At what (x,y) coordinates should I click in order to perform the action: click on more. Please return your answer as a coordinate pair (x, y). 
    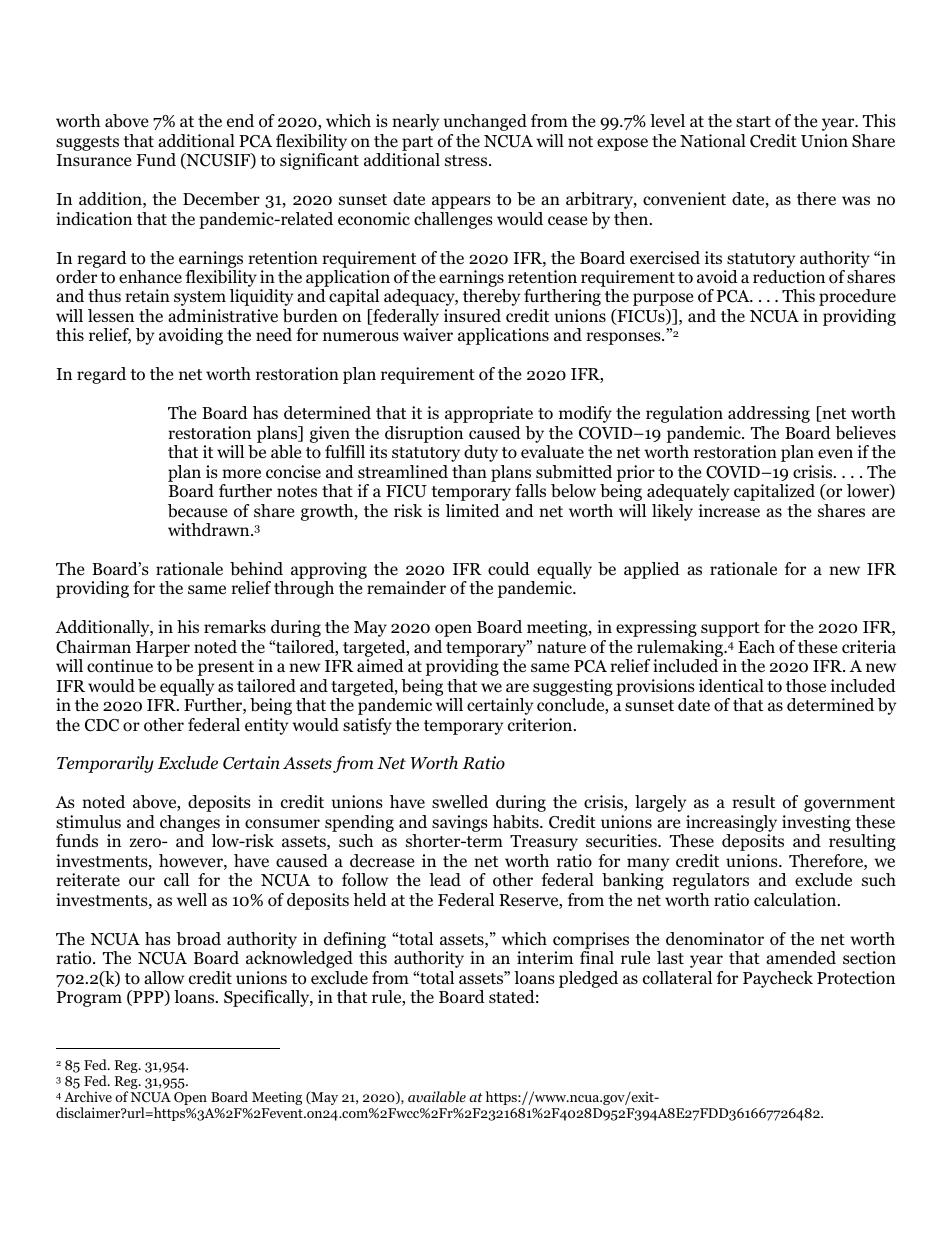
    Looking at the image, I should click on (241, 474).
